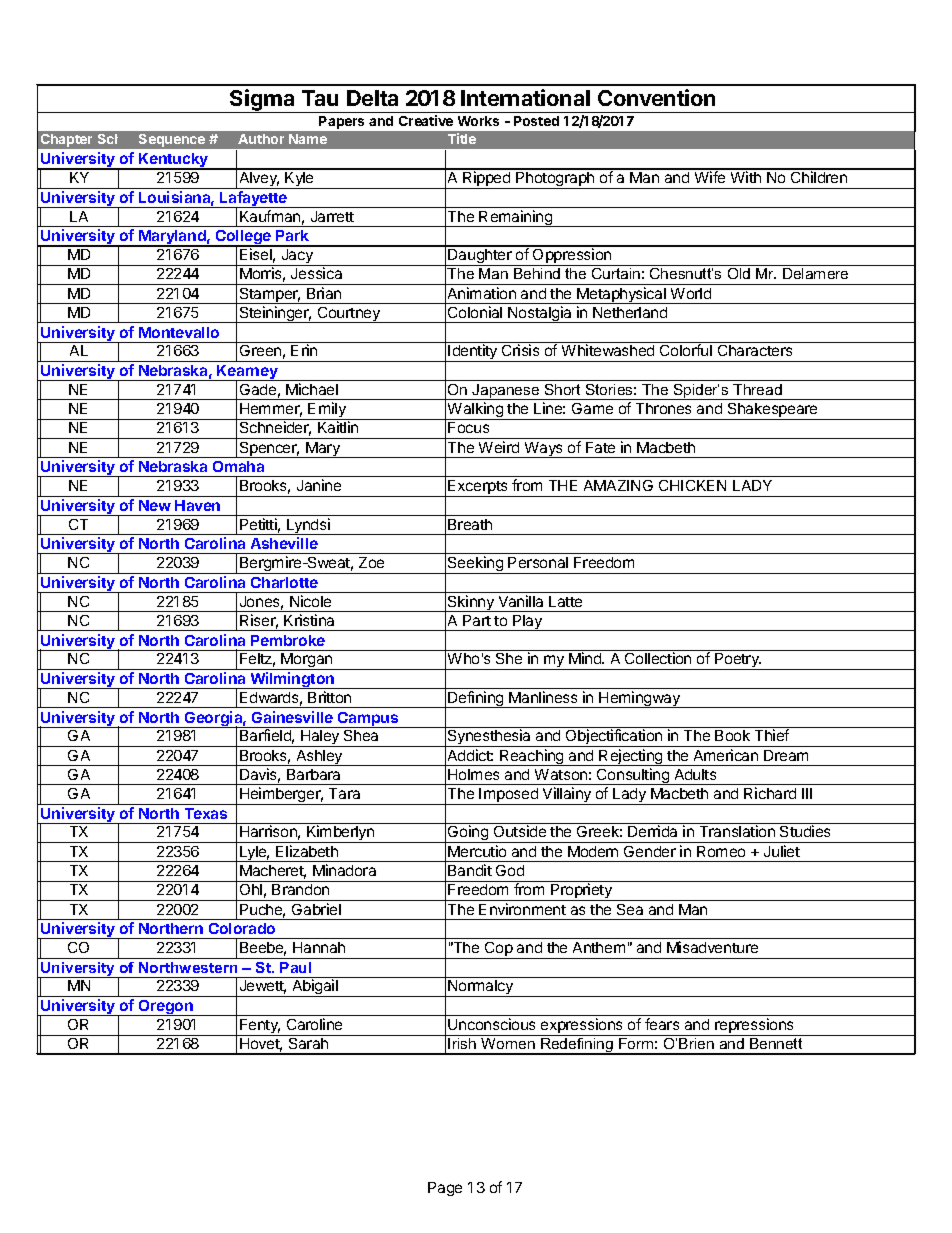 Image resolution: width=952 pixels, height=1233 pixels. What do you see at coordinates (662, 1024) in the screenshot?
I see `fears` at bounding box center [662, 1024].
